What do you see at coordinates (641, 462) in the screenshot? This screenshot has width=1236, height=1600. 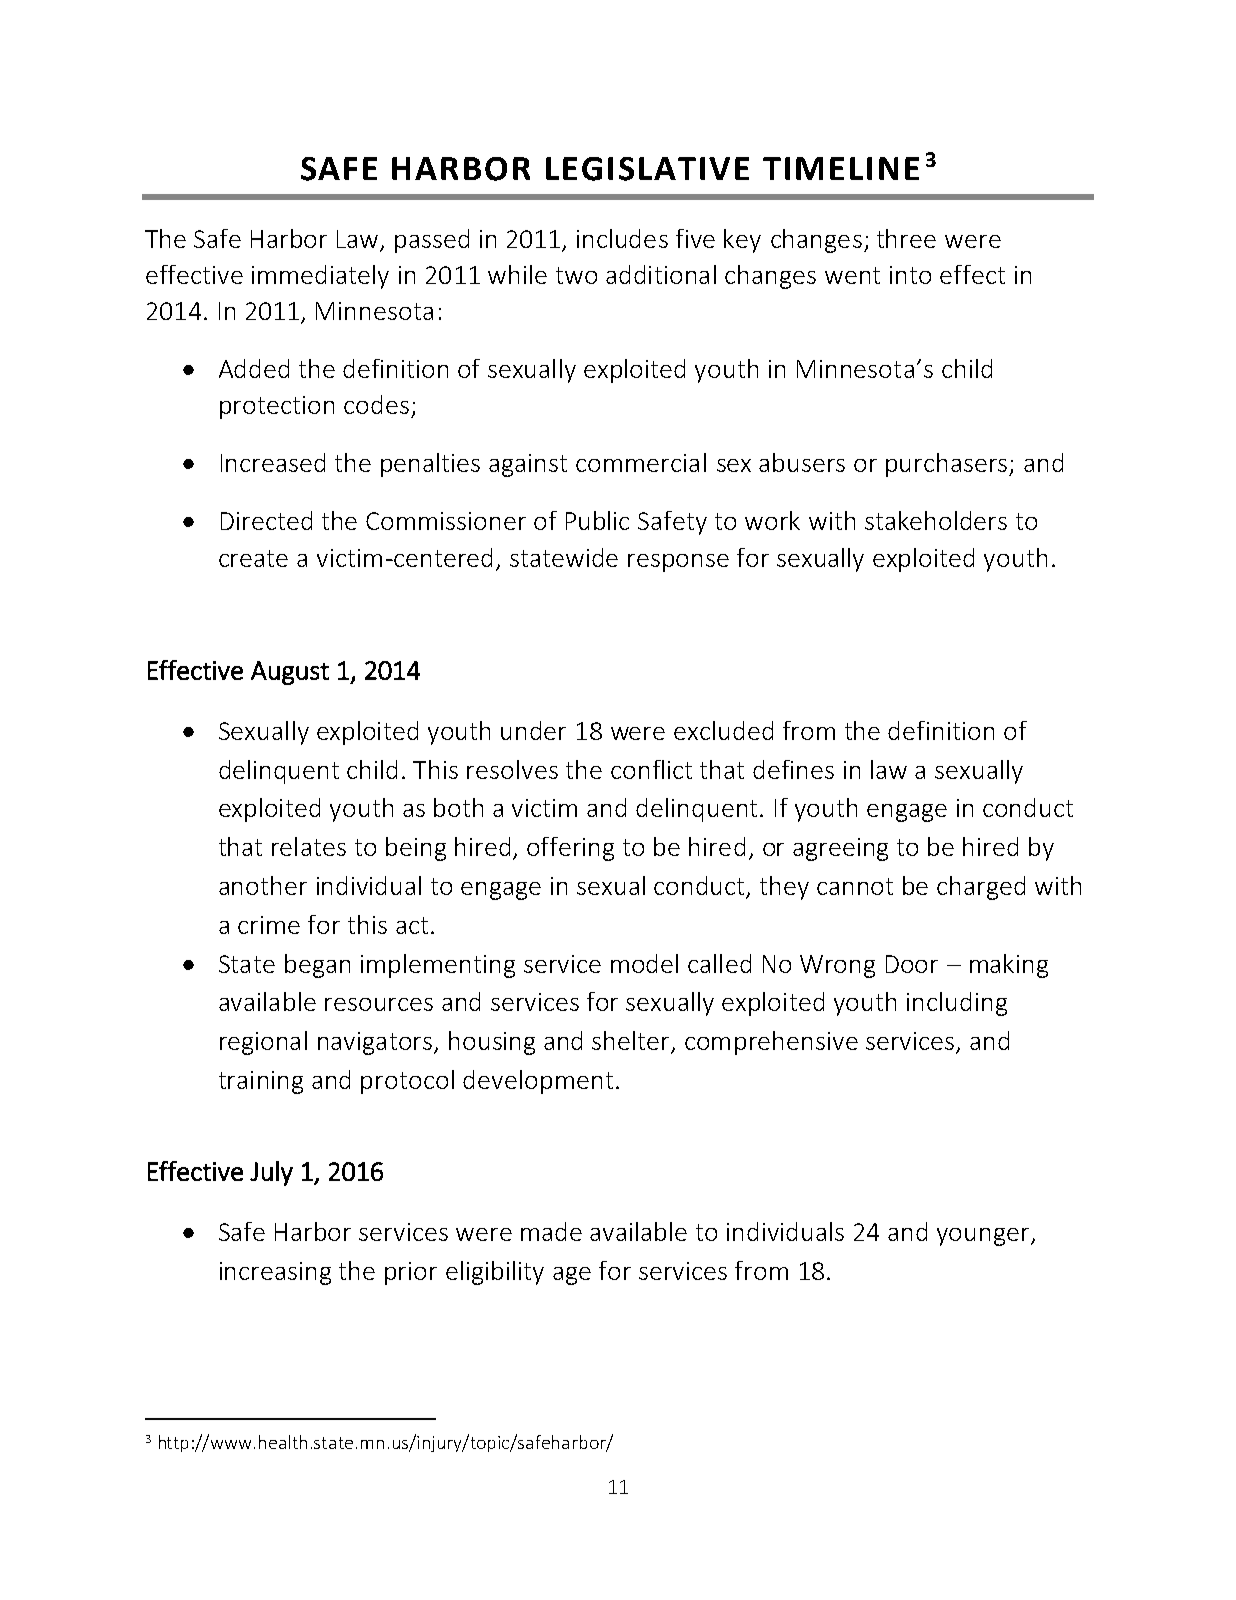 I see `commercial` at bounding box center [641, 462].
